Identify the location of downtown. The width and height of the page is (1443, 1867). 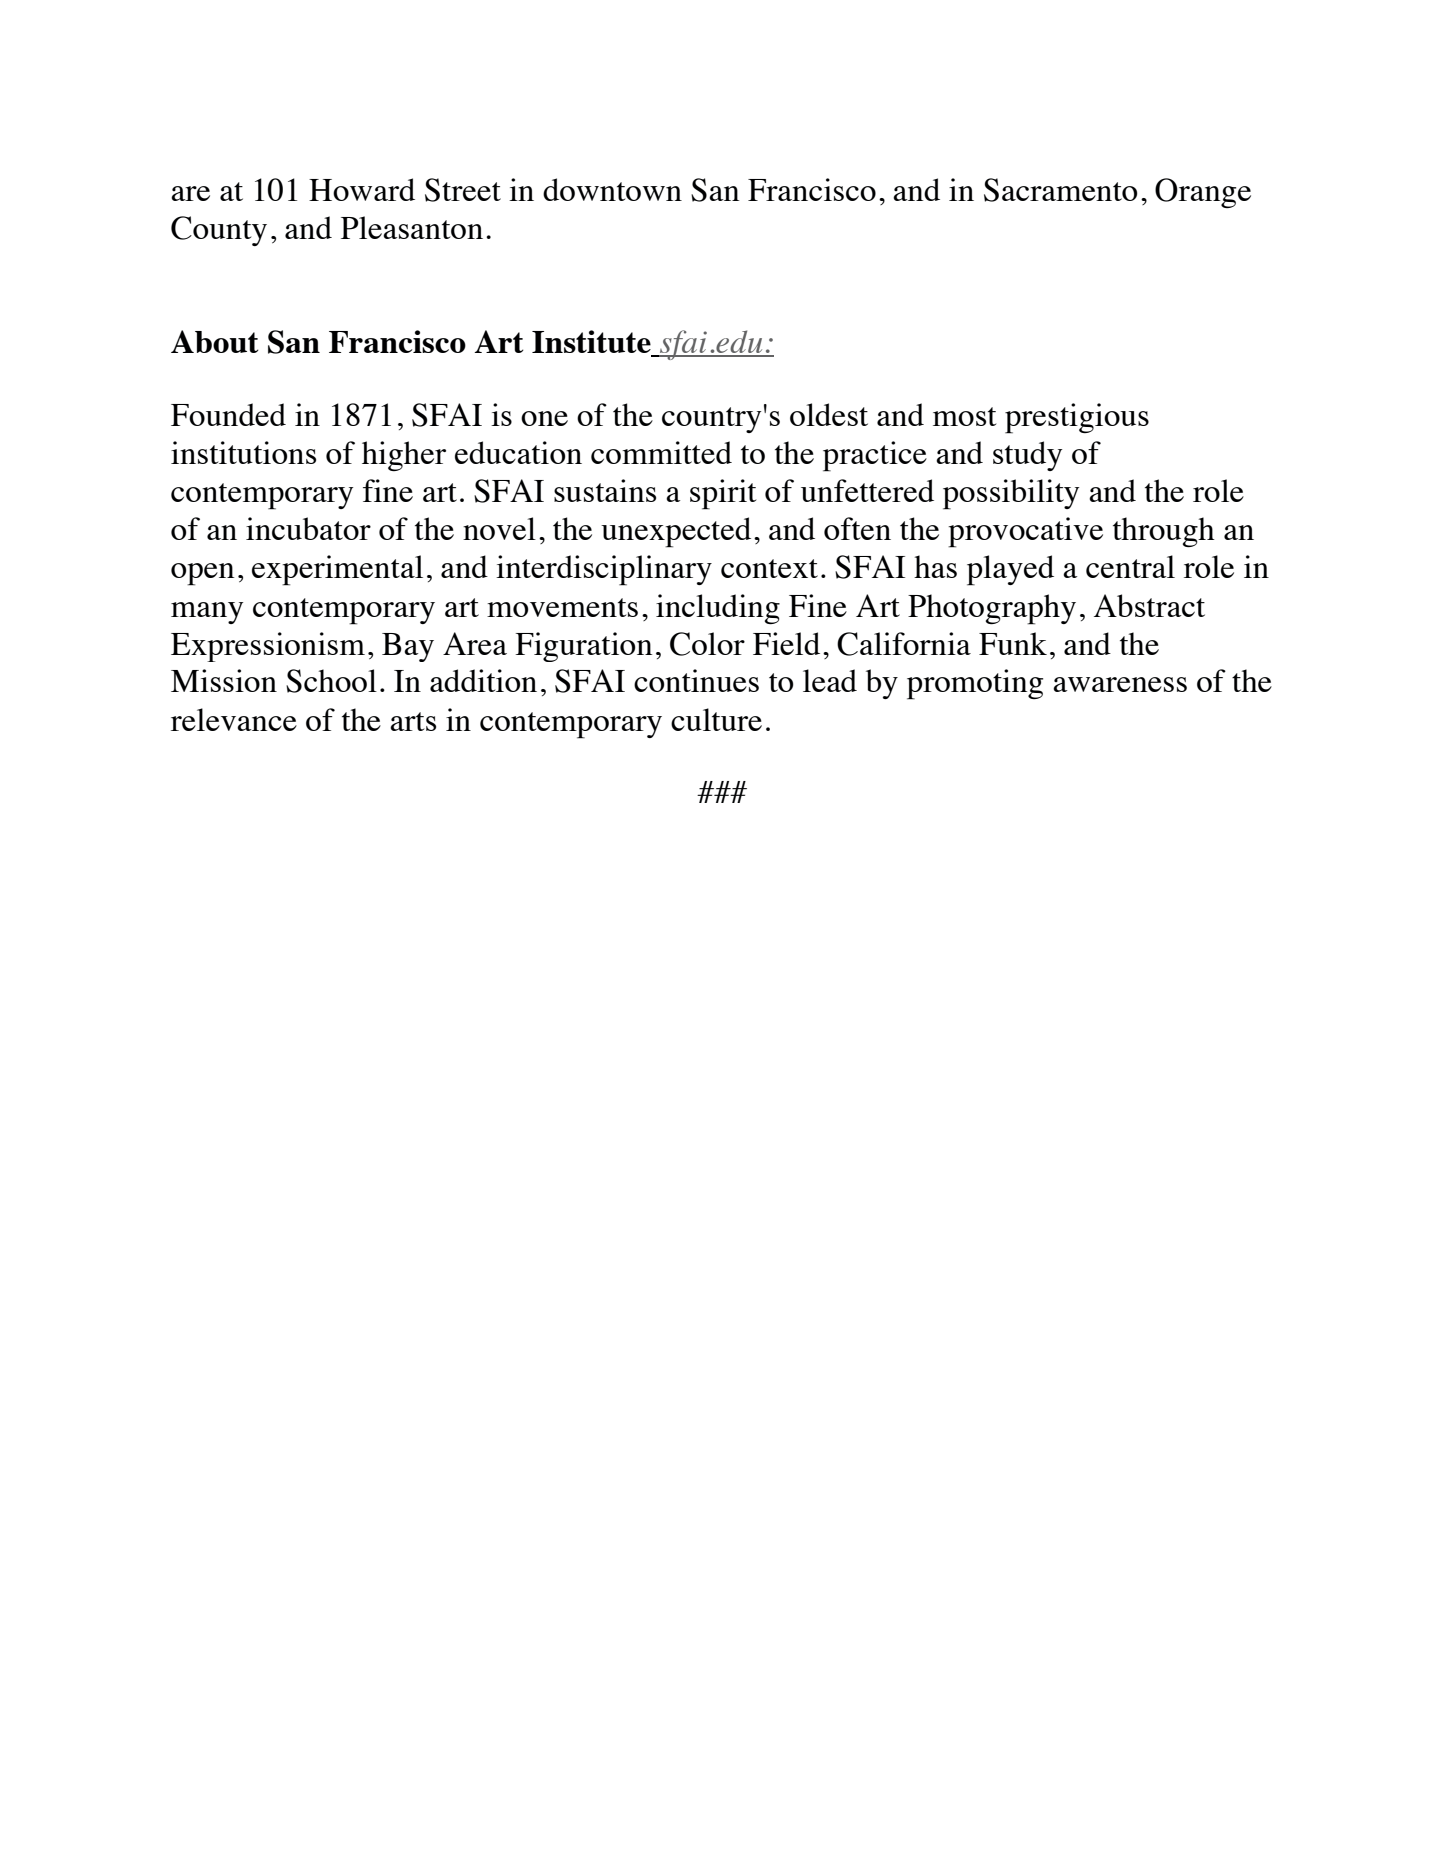
(612, 189).
